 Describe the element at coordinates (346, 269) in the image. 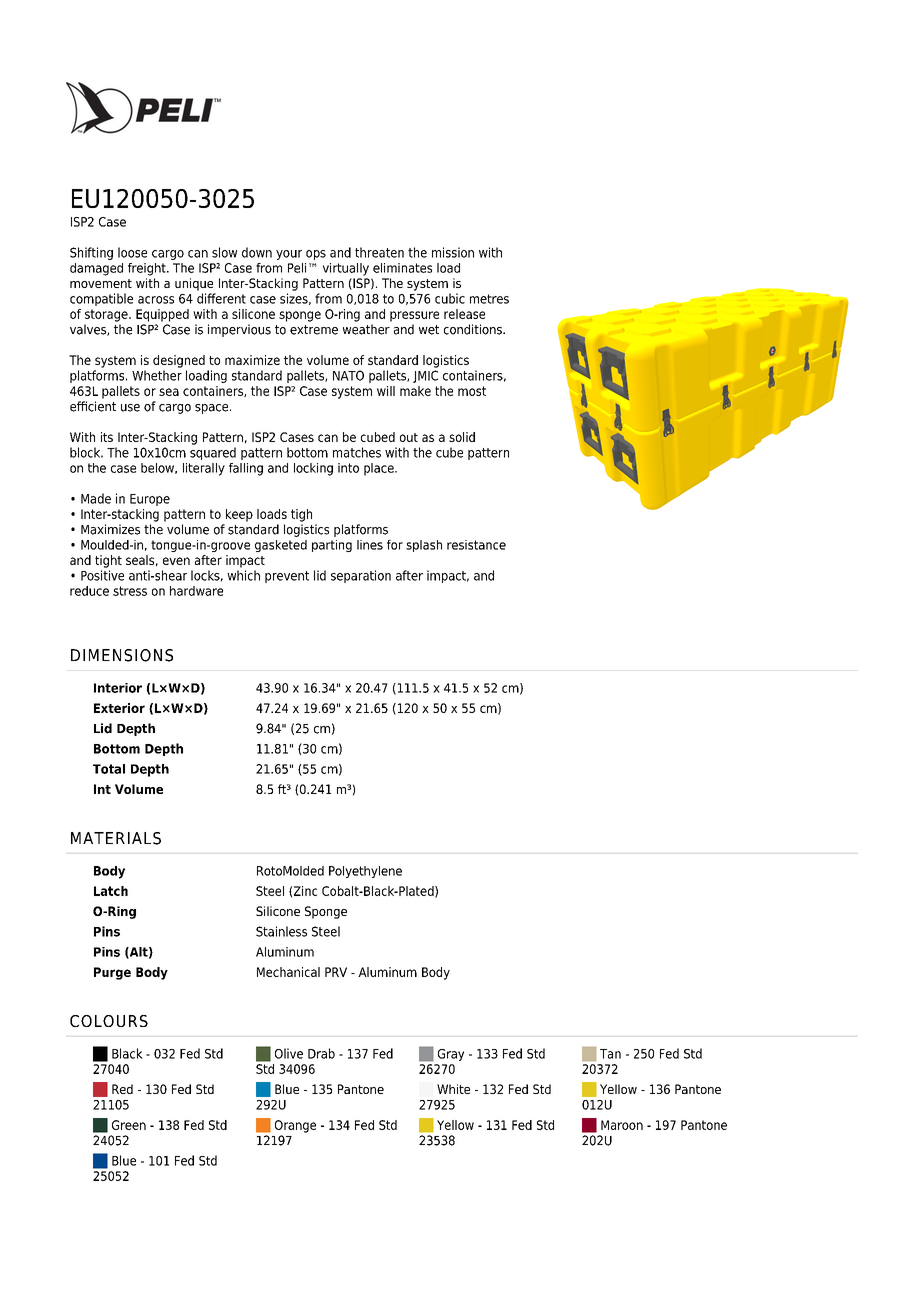

I see `virtually` at that location.
